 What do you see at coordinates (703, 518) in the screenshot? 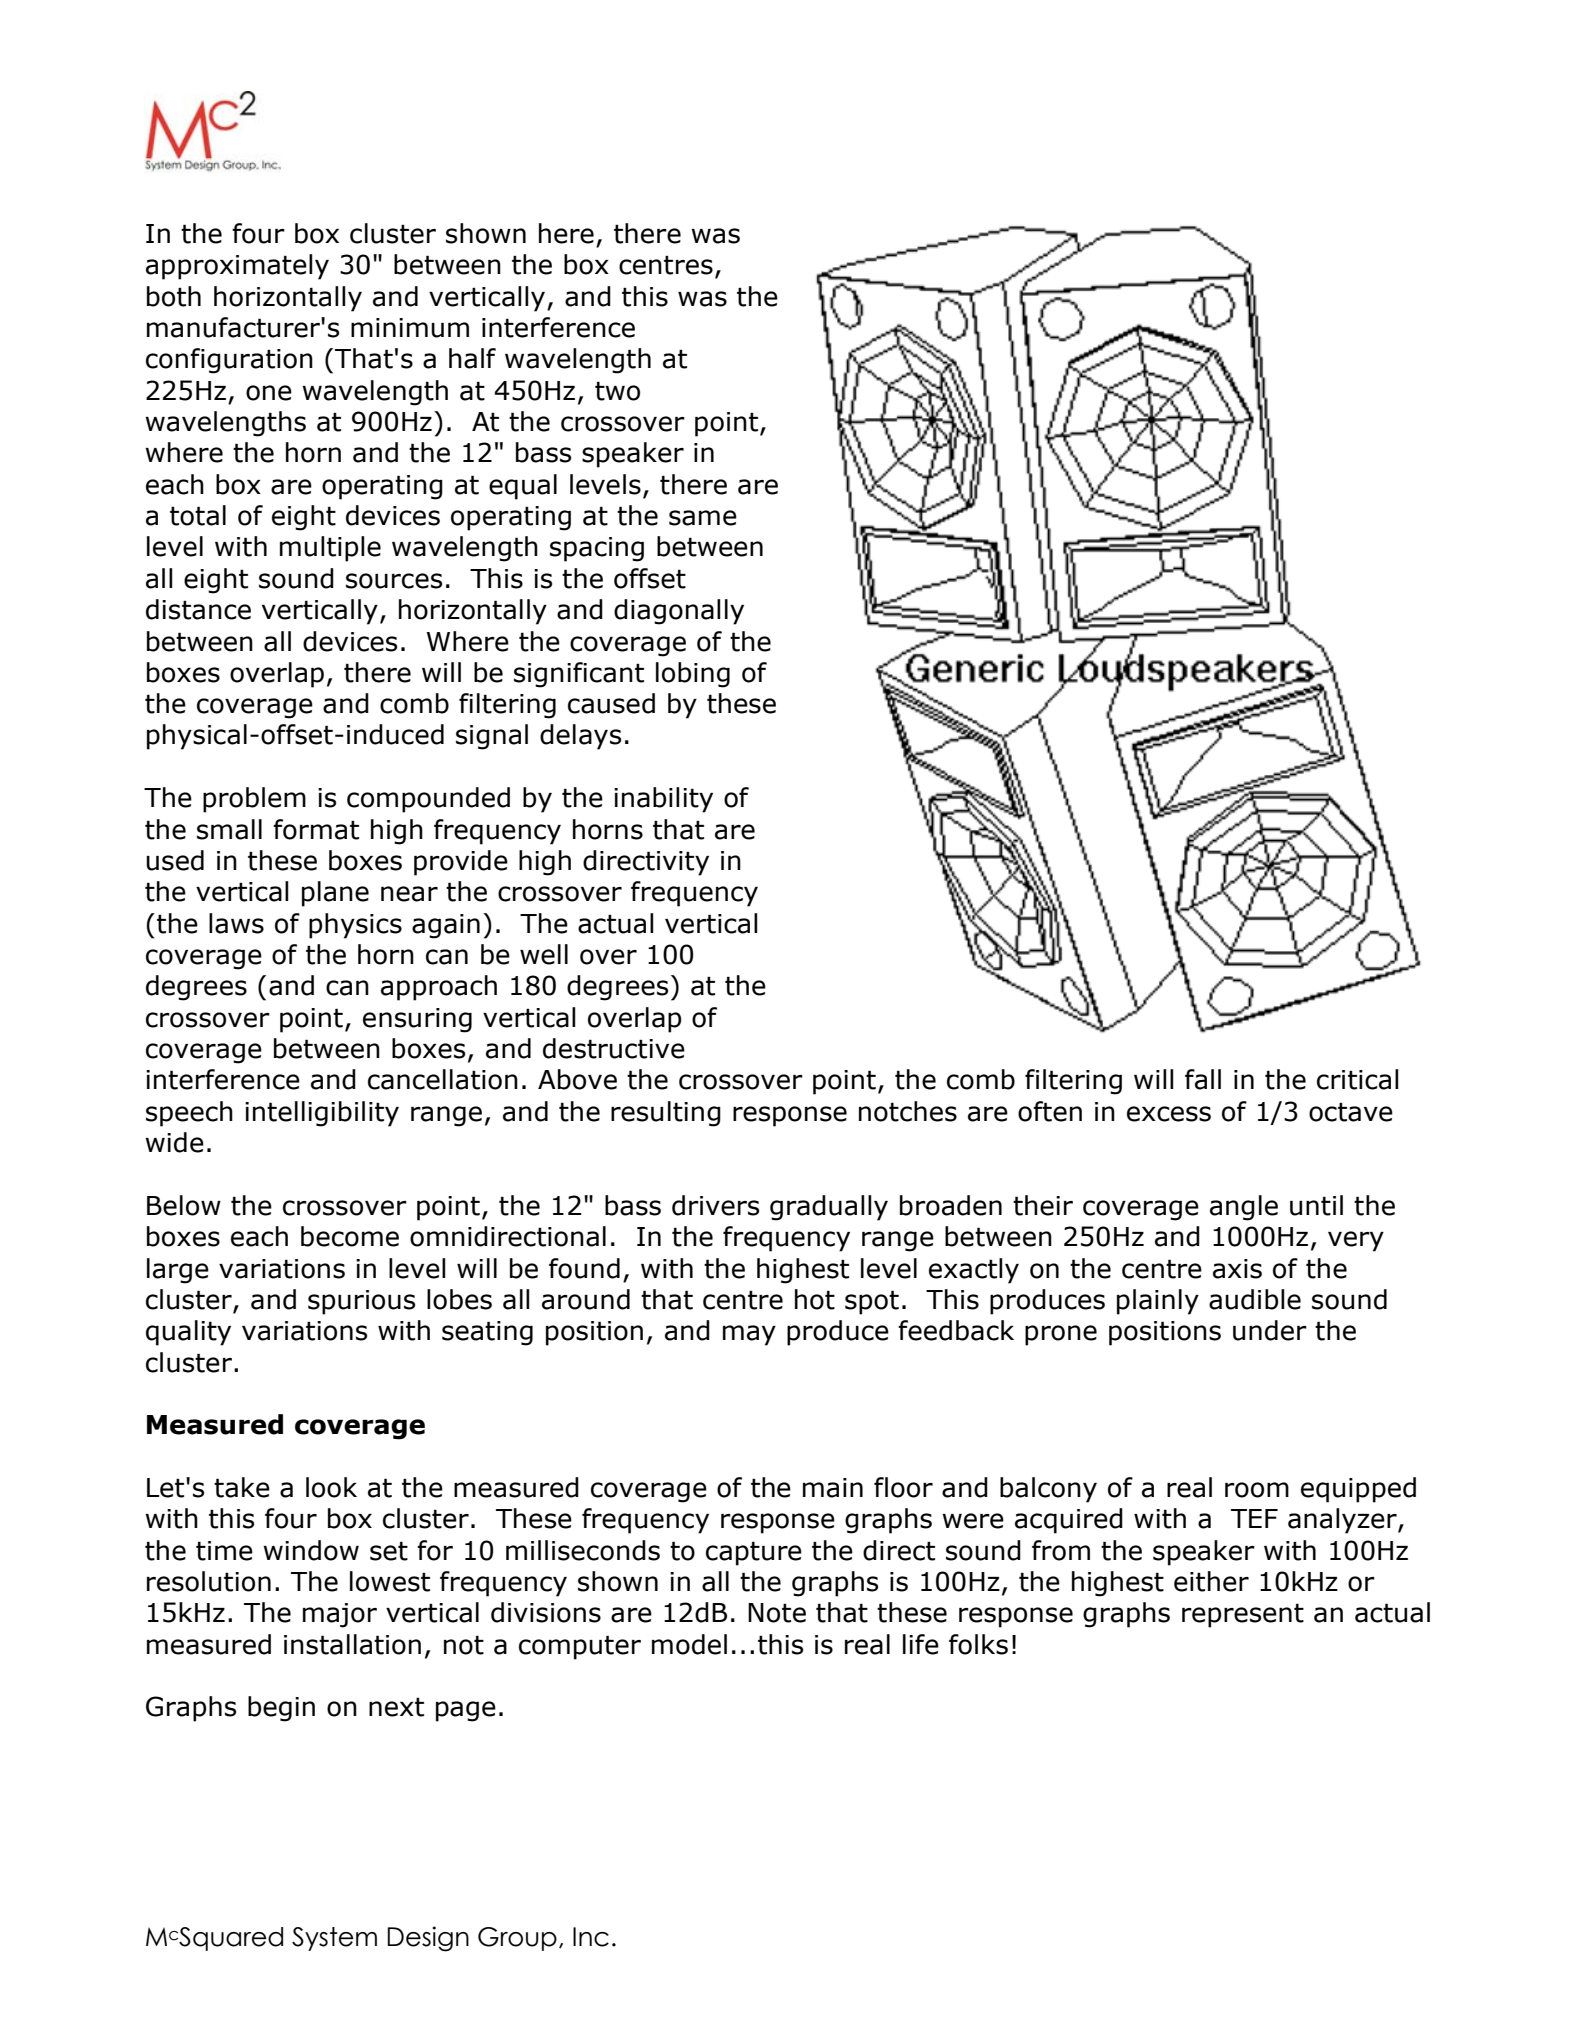
I see `same` at bounding box center [703, 518].
